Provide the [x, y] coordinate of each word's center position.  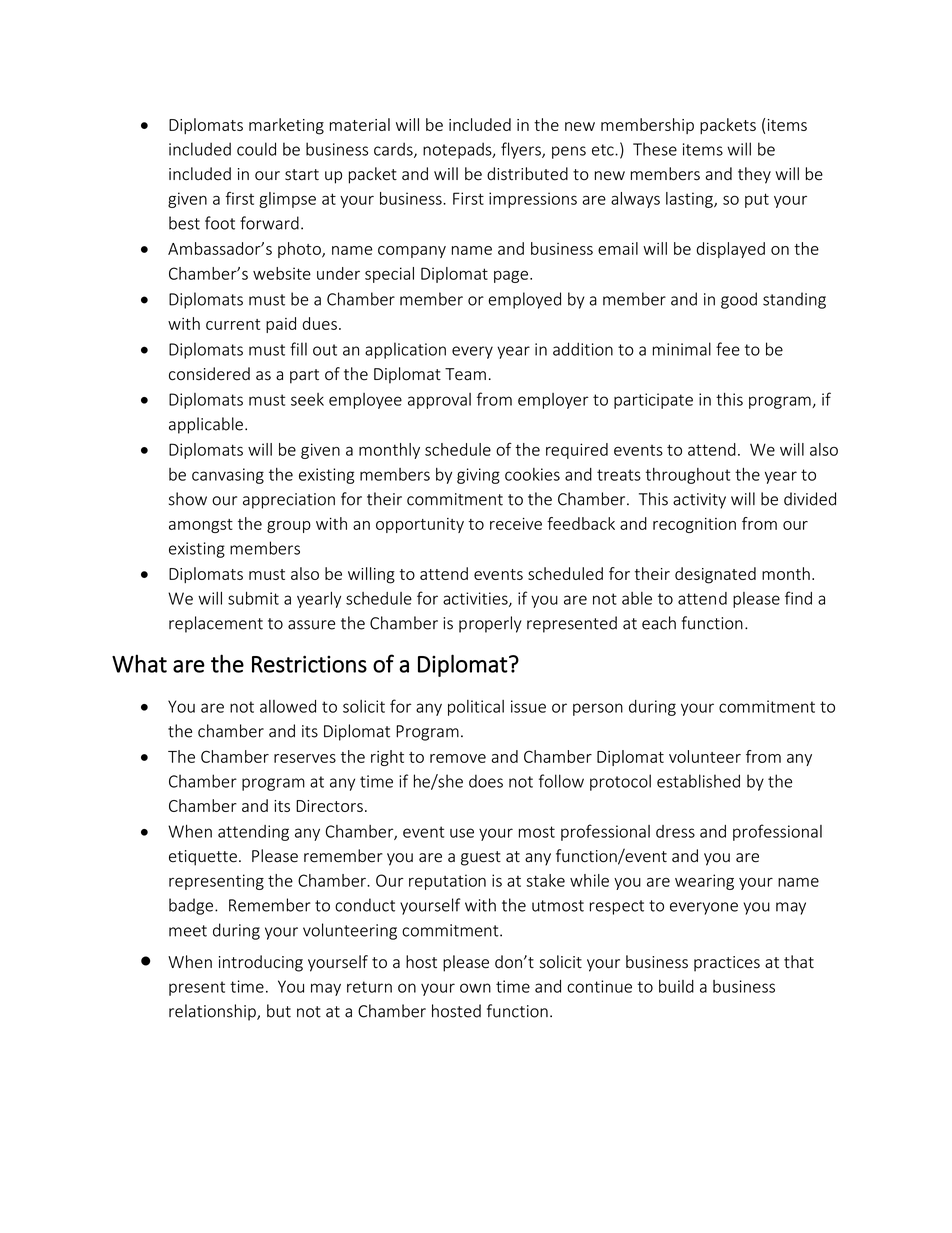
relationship [213, 1012]
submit [253, 598]
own [475, 988]
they [754, 175]
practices [727, 964]
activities [476, 599]
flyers [522, 150]
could [256, 149]
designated [715, 575]
